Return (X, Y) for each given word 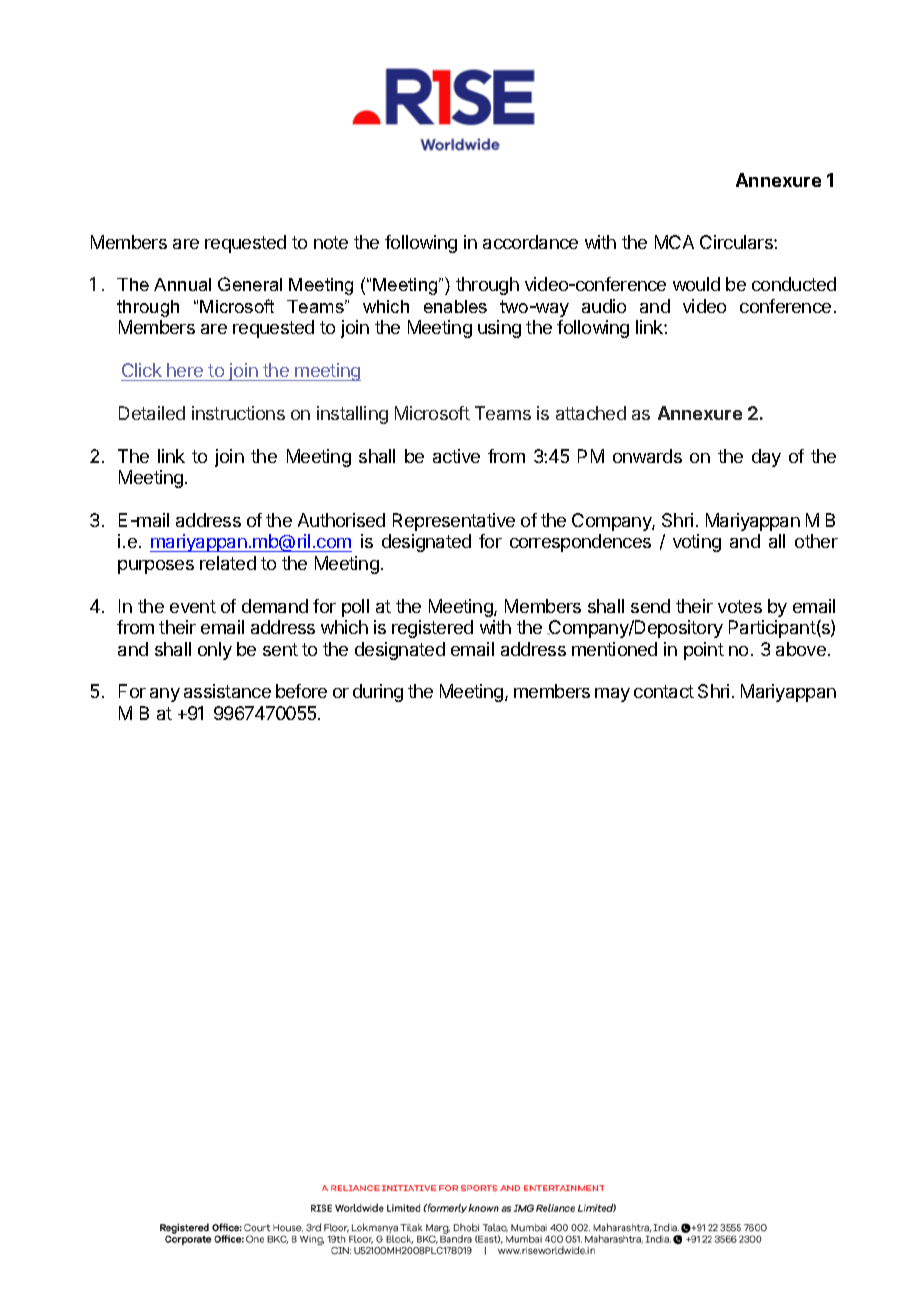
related (228, 563)
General (250, 284)
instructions (238, 413)
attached (591, 413)
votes (740, 606)
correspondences (580, 543)
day (766, 458)
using (499, 329)
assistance (227, 691)
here (185, 370)
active (456, 456)
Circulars (737, 242)
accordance (530, 242)
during (378, 693)
